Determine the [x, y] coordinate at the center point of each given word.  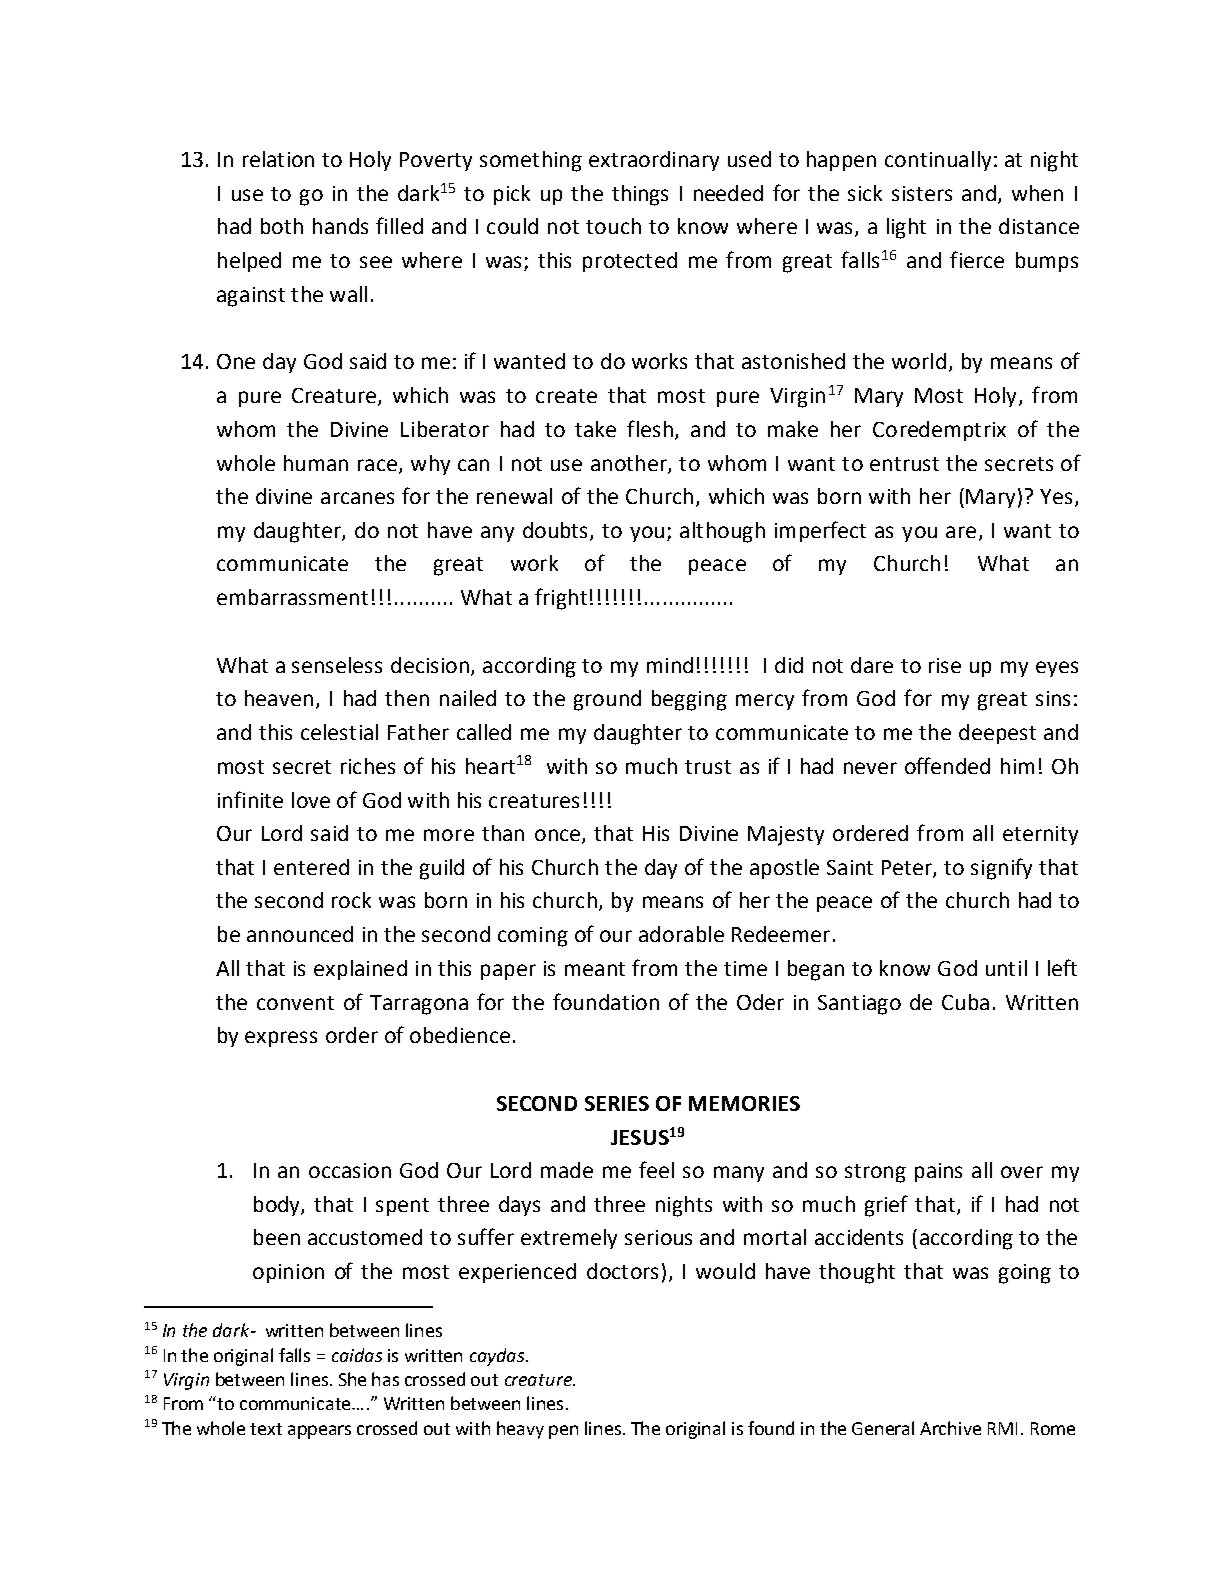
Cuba [965, 1002]
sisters [922, 193]
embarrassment [292, 597]
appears [319, 1432]
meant [595, 969]
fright [561, 599]
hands [340, 226]
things [640, 195]
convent [295, 1003]
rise [945, 665]
